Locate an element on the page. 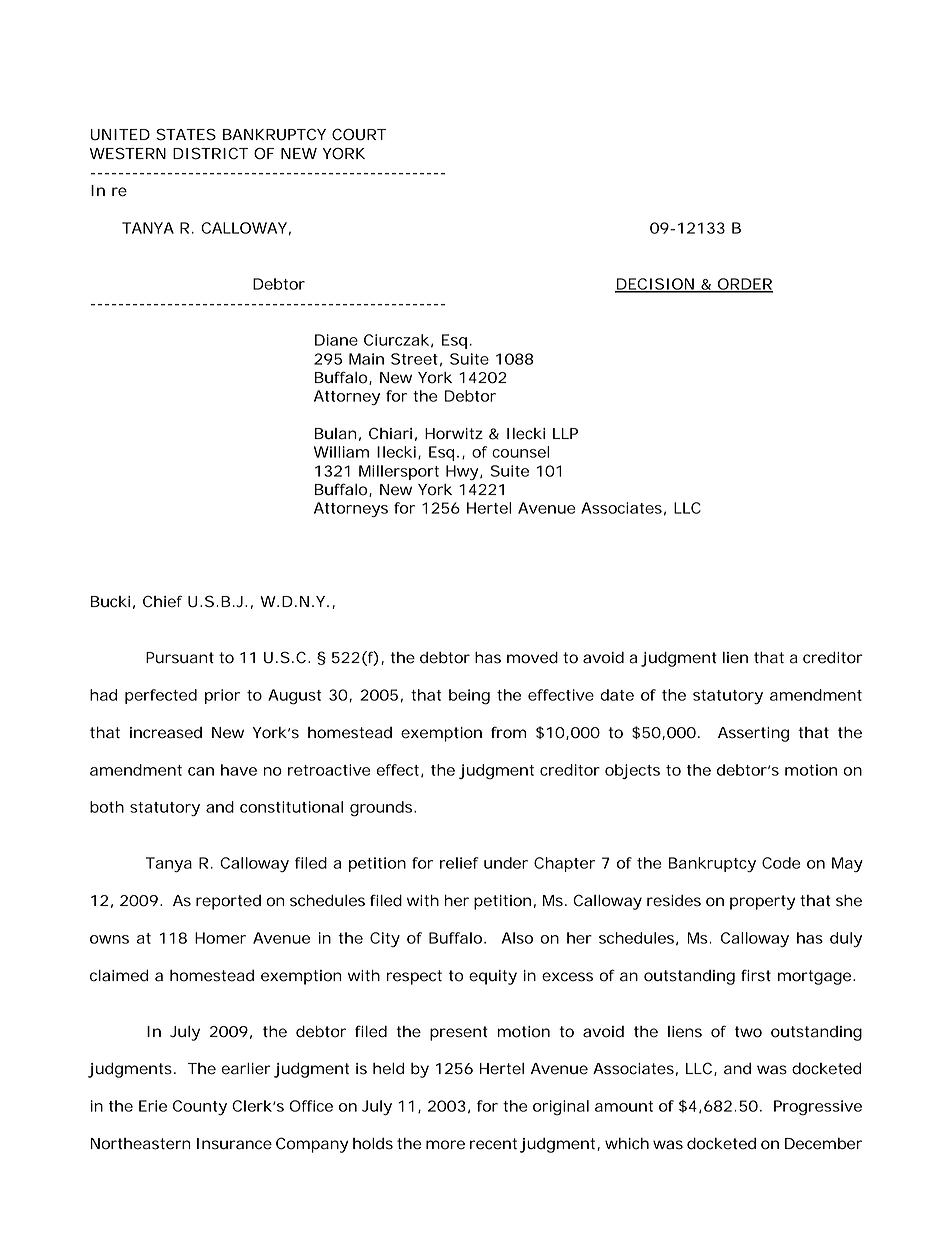 The image size is (952, 1233). recent is located at coordinates (493, 1144).
